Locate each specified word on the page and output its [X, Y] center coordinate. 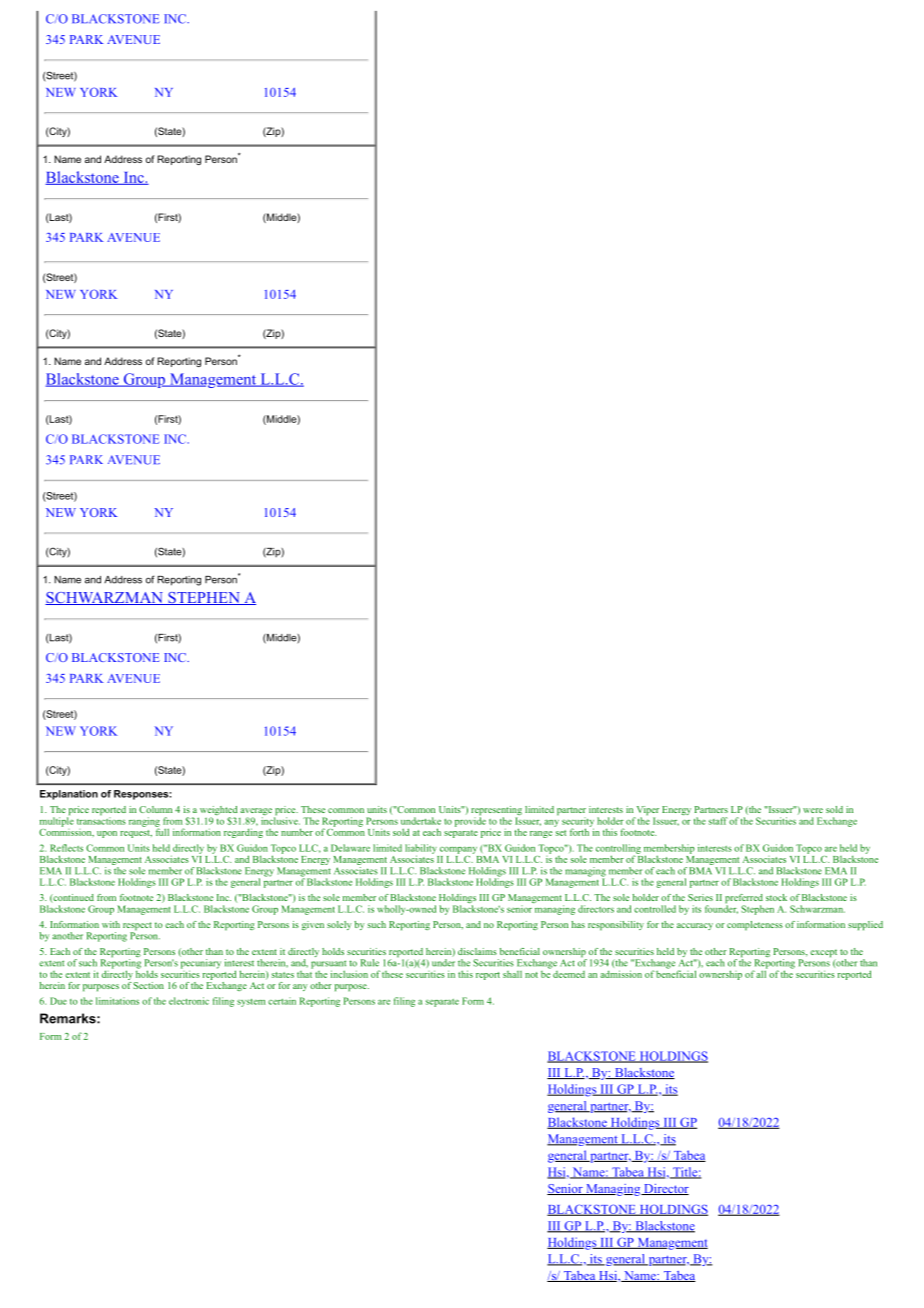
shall [512, 974]
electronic [189, 1001]
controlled [655, 909]
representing [496, 812]
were [813, 810]
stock [776, 897]
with [111, 924]
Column [155, 809]
